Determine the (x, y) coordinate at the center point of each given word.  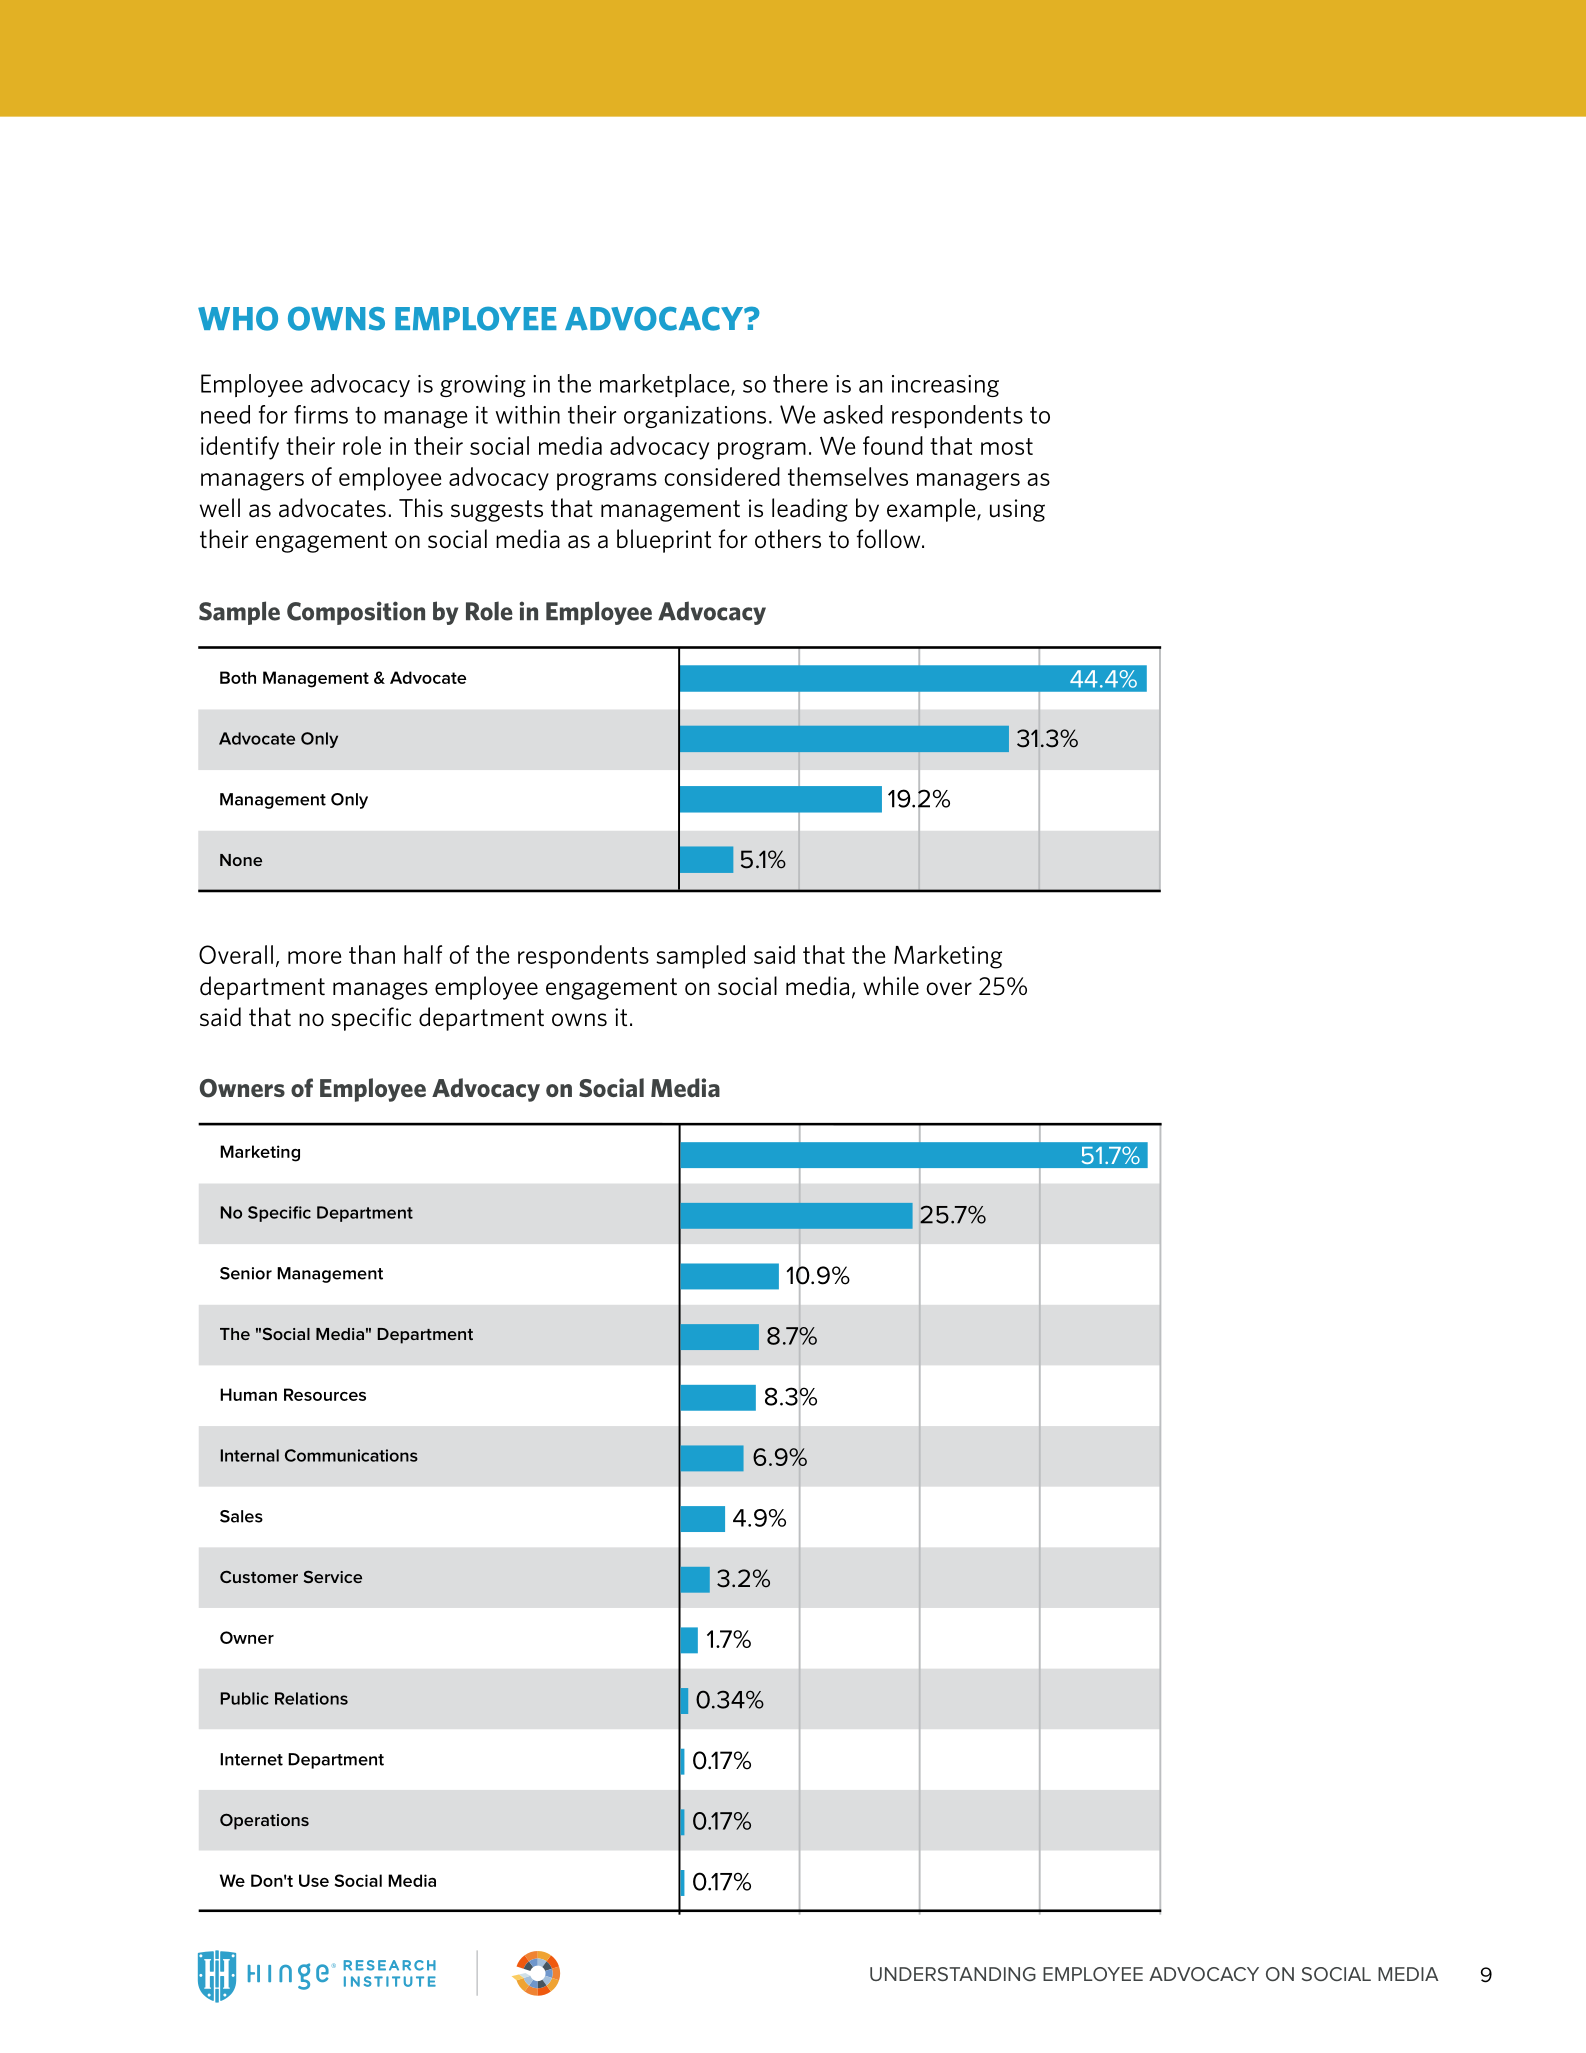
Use (314, 1880)
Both (238, 677)
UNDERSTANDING (953, 1974)
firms (321, 414)
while (891, 986)
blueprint (664, 541)
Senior (246, 1273)
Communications (351, 1455)
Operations (264, 1821)
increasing (945, 386)
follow (890, 539)
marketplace (666, 385)
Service (333, 1576)
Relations (311, 1698)
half (423, 954)
